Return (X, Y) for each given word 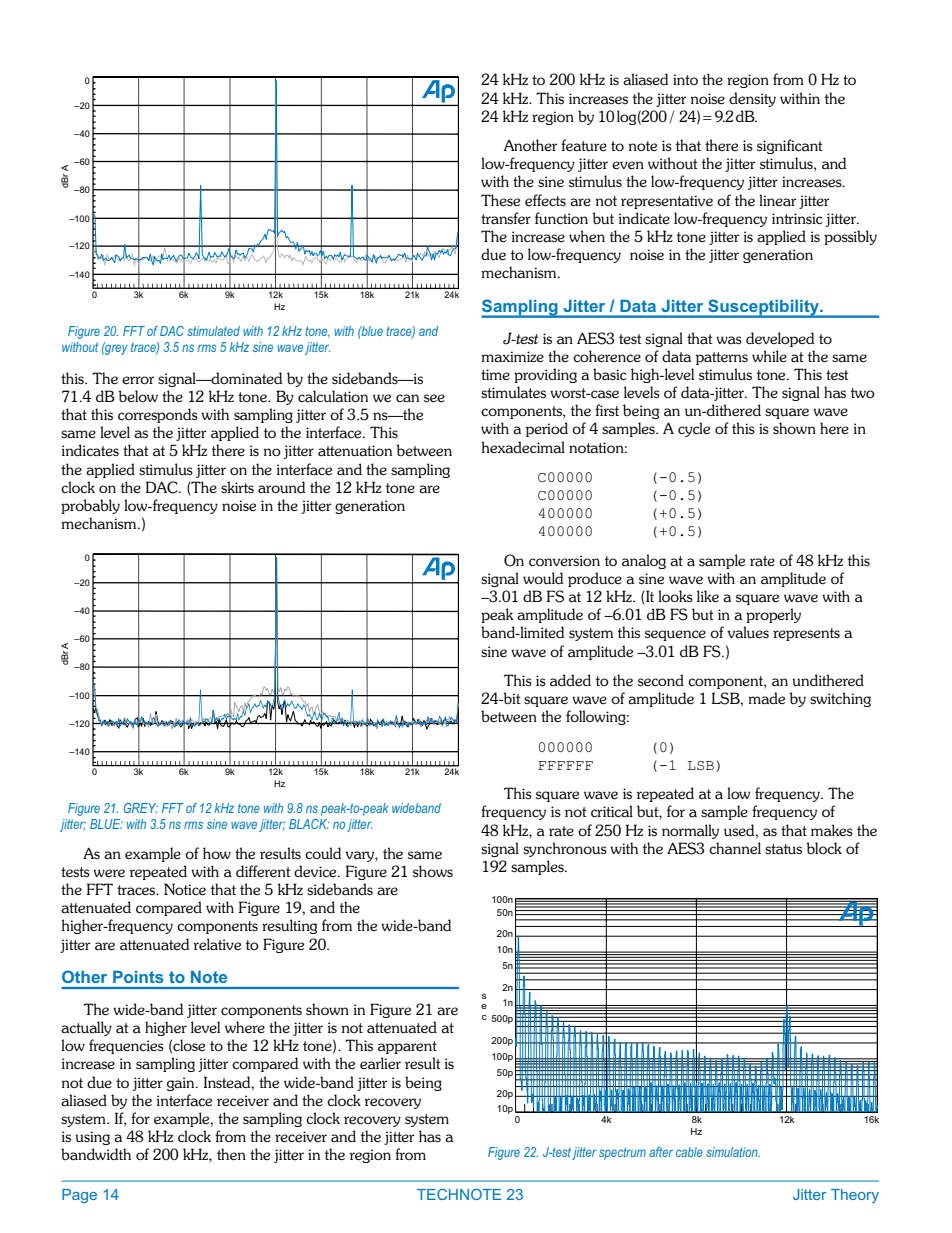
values (748, 632)
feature (584, 145)
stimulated (213, 331)
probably (90, 506)
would (543, 578)
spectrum (622, 1153)
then (231, 1154)
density (752, 99)
